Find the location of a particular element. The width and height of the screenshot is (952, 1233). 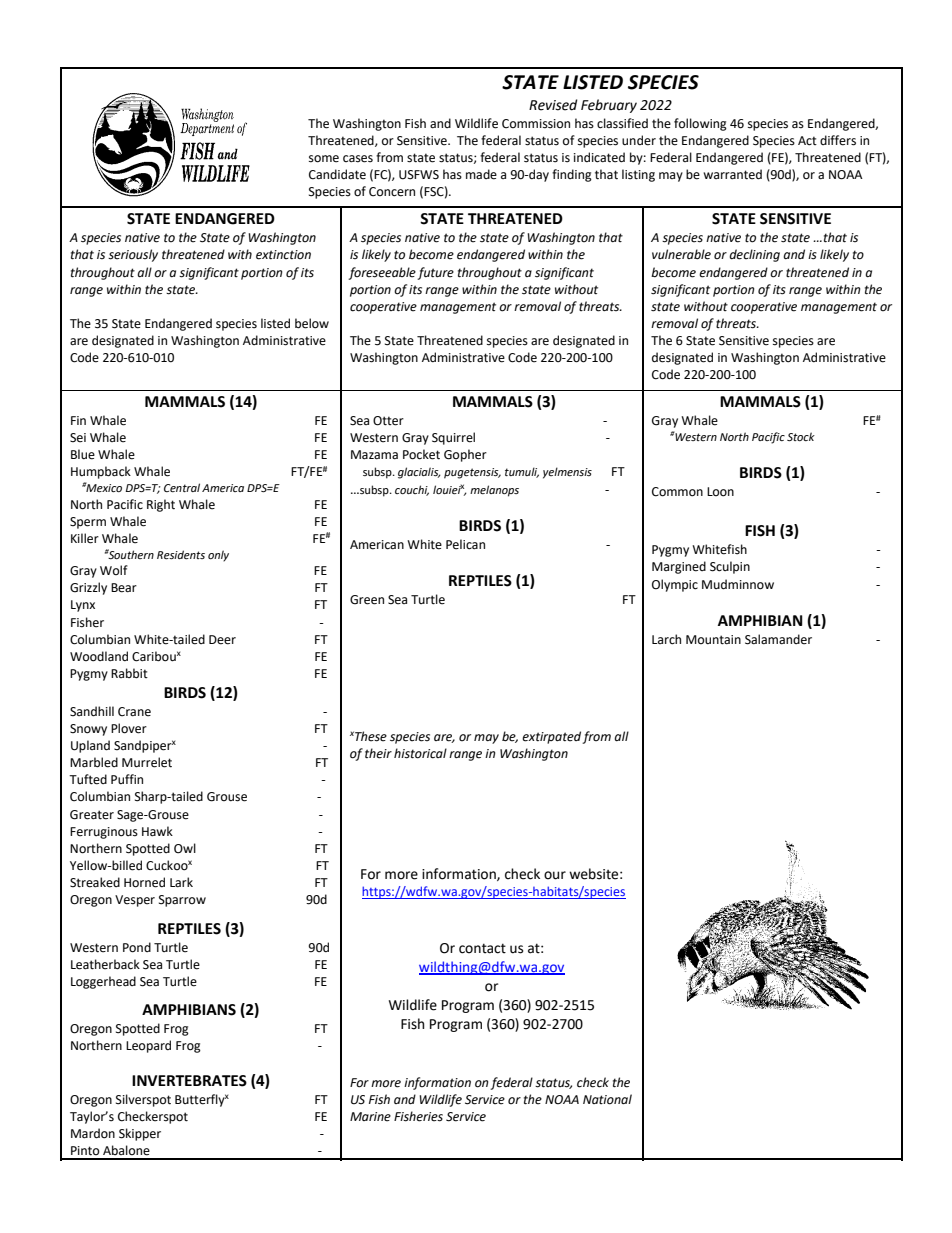

future is located at coordinates (435, 273).
